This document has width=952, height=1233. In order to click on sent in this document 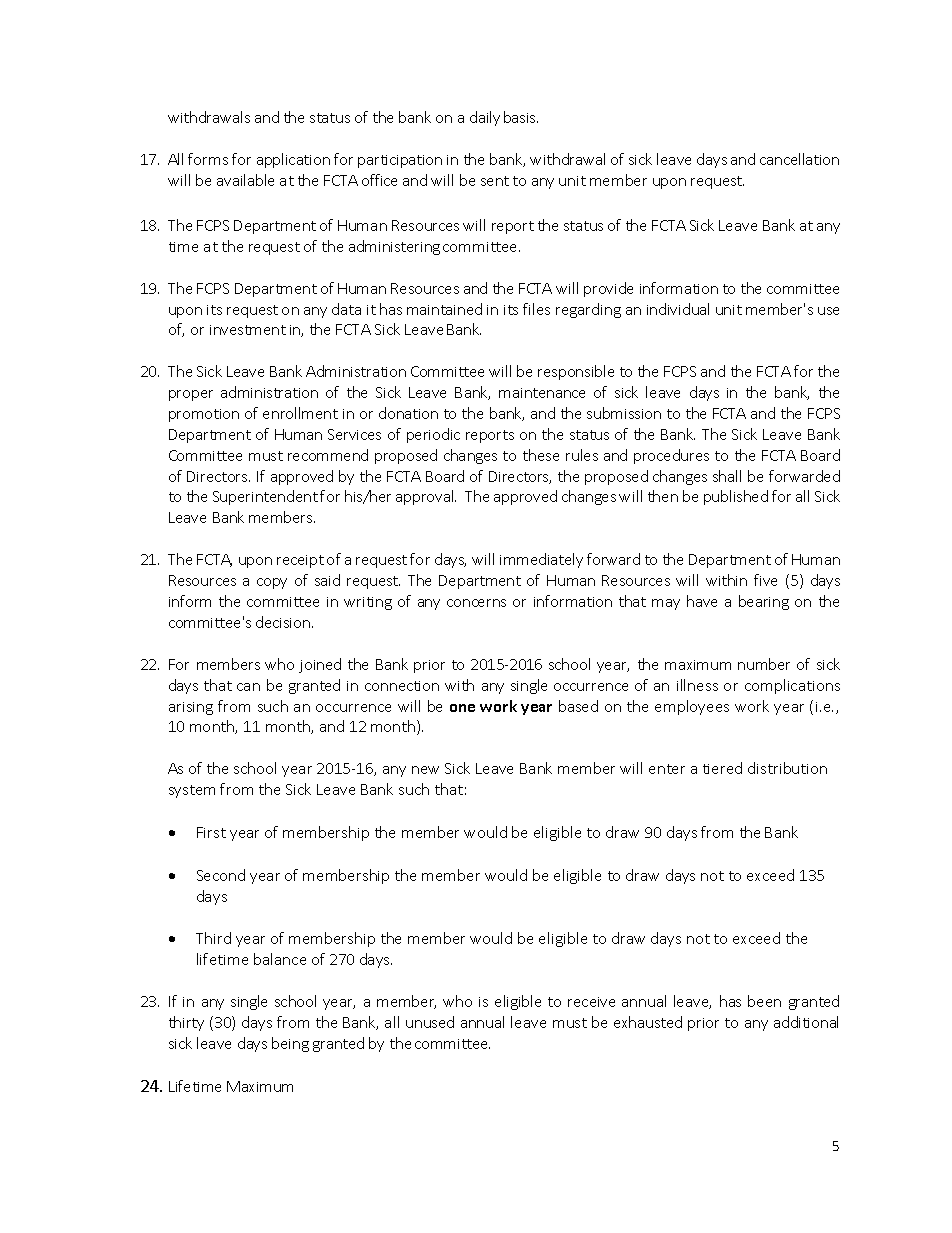, I will do `click(495, 181)`.
